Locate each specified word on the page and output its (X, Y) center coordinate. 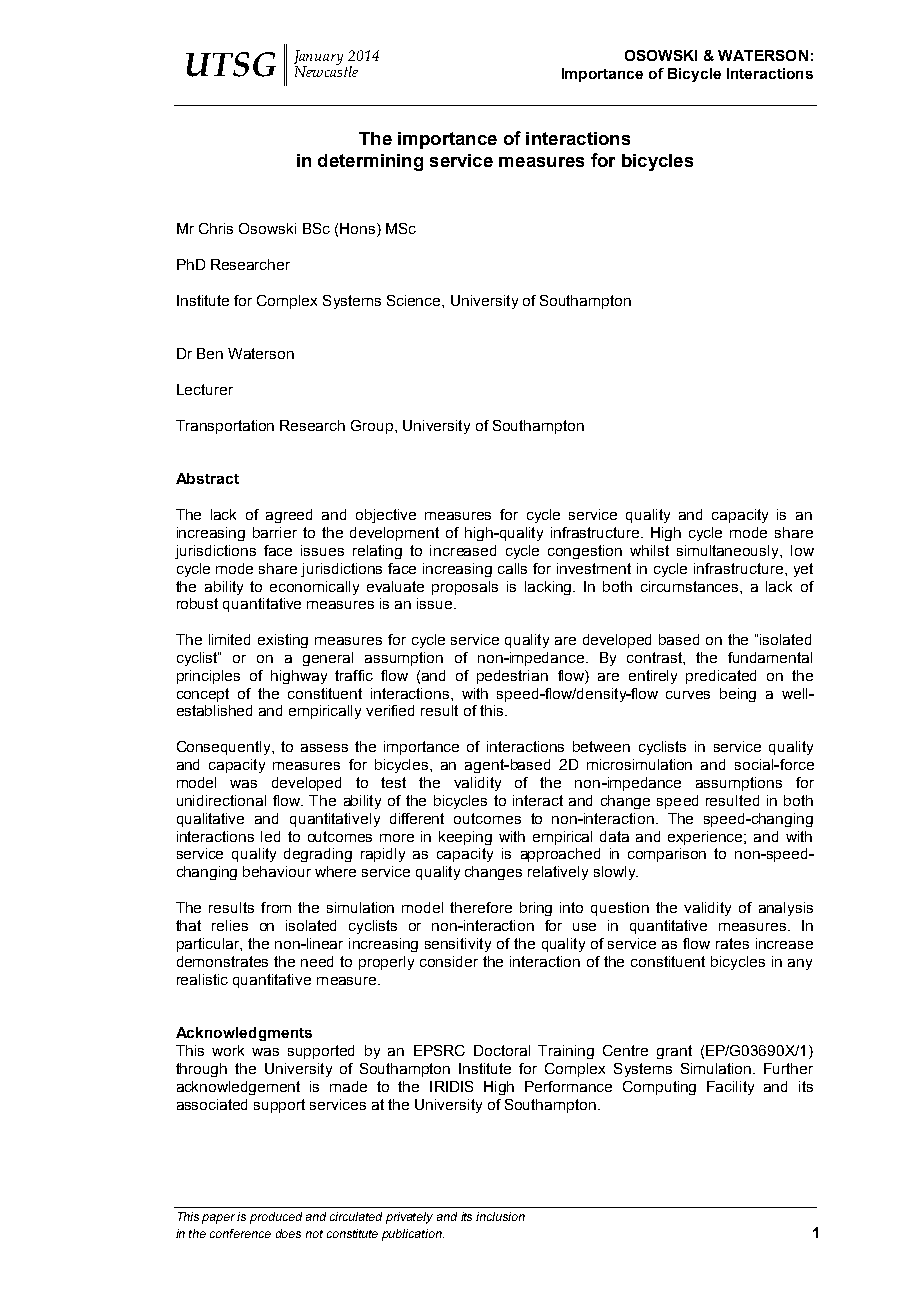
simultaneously (729, 552)
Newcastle (326, 70)
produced (276, 1218)
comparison (667, 855)
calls (512, 568)
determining (370, 162)
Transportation (225, 427)
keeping (465, 838)
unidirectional (221, 800)
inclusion (500, 1216)
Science (415, 300)
